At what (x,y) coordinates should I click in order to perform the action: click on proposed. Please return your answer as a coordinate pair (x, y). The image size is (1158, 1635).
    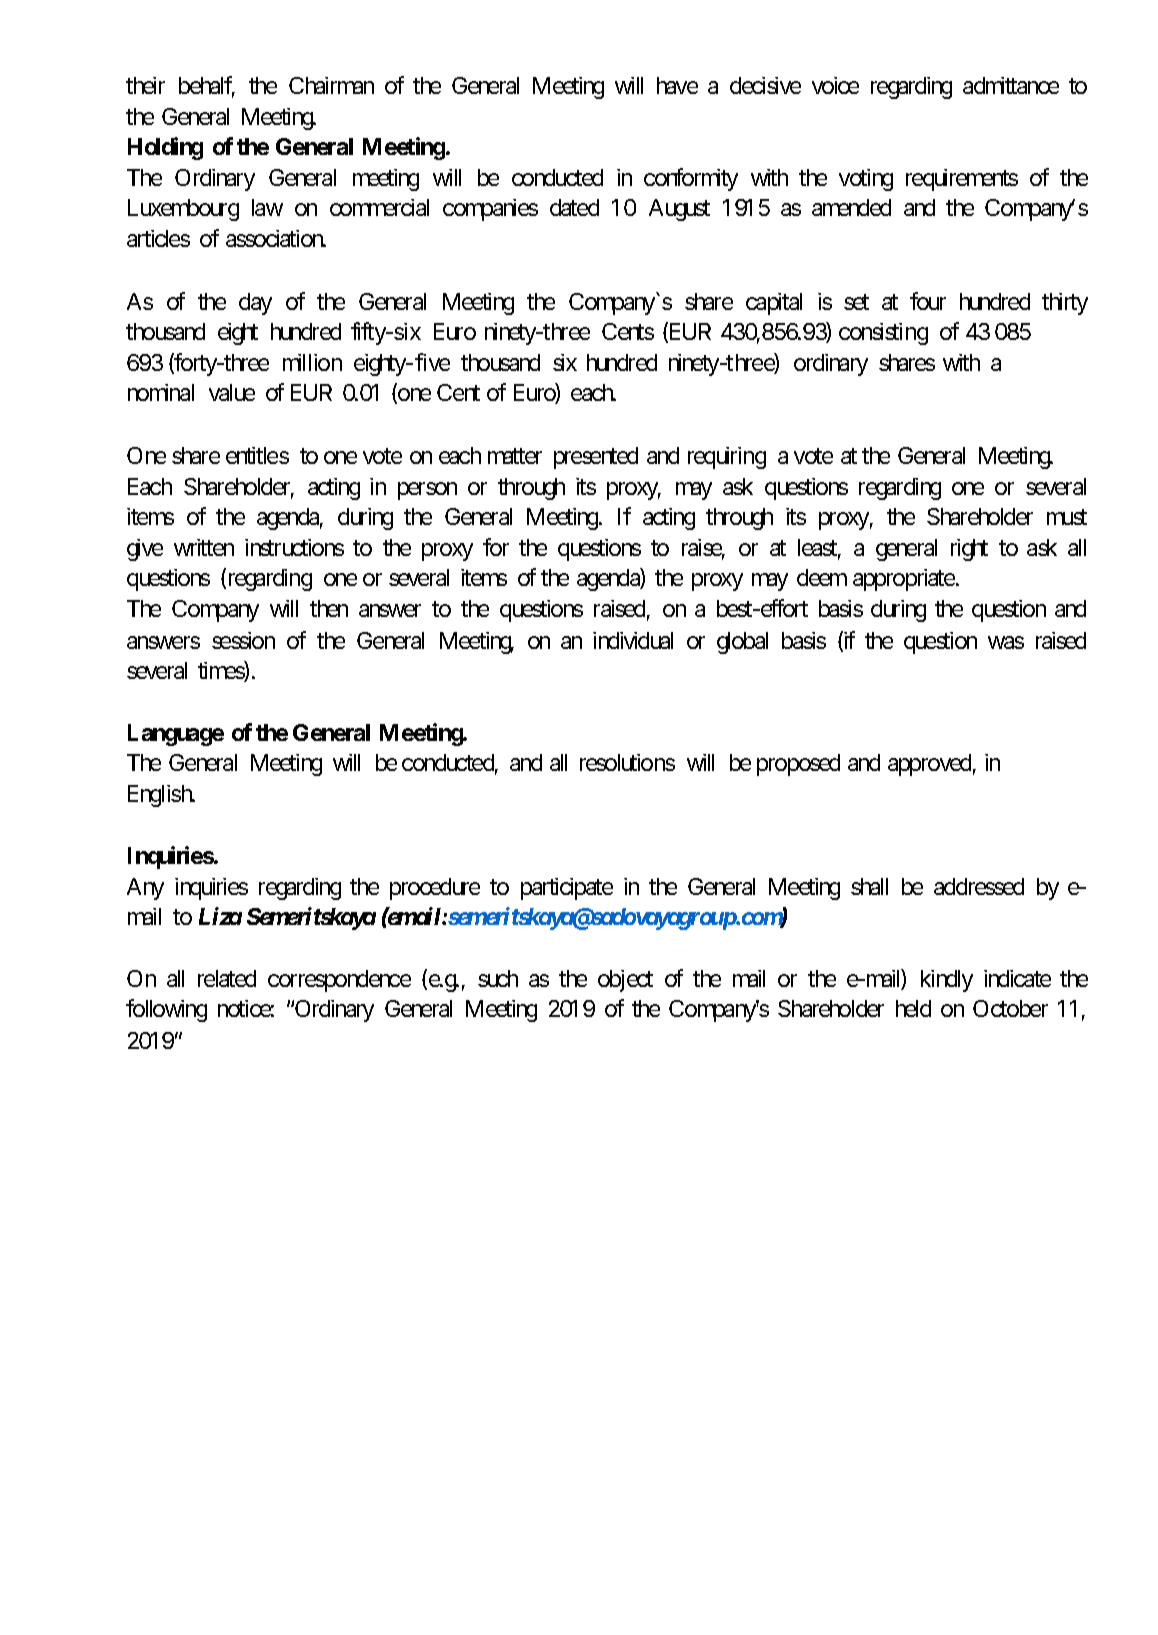
    Looking at the image, I should click on (798, 765).
